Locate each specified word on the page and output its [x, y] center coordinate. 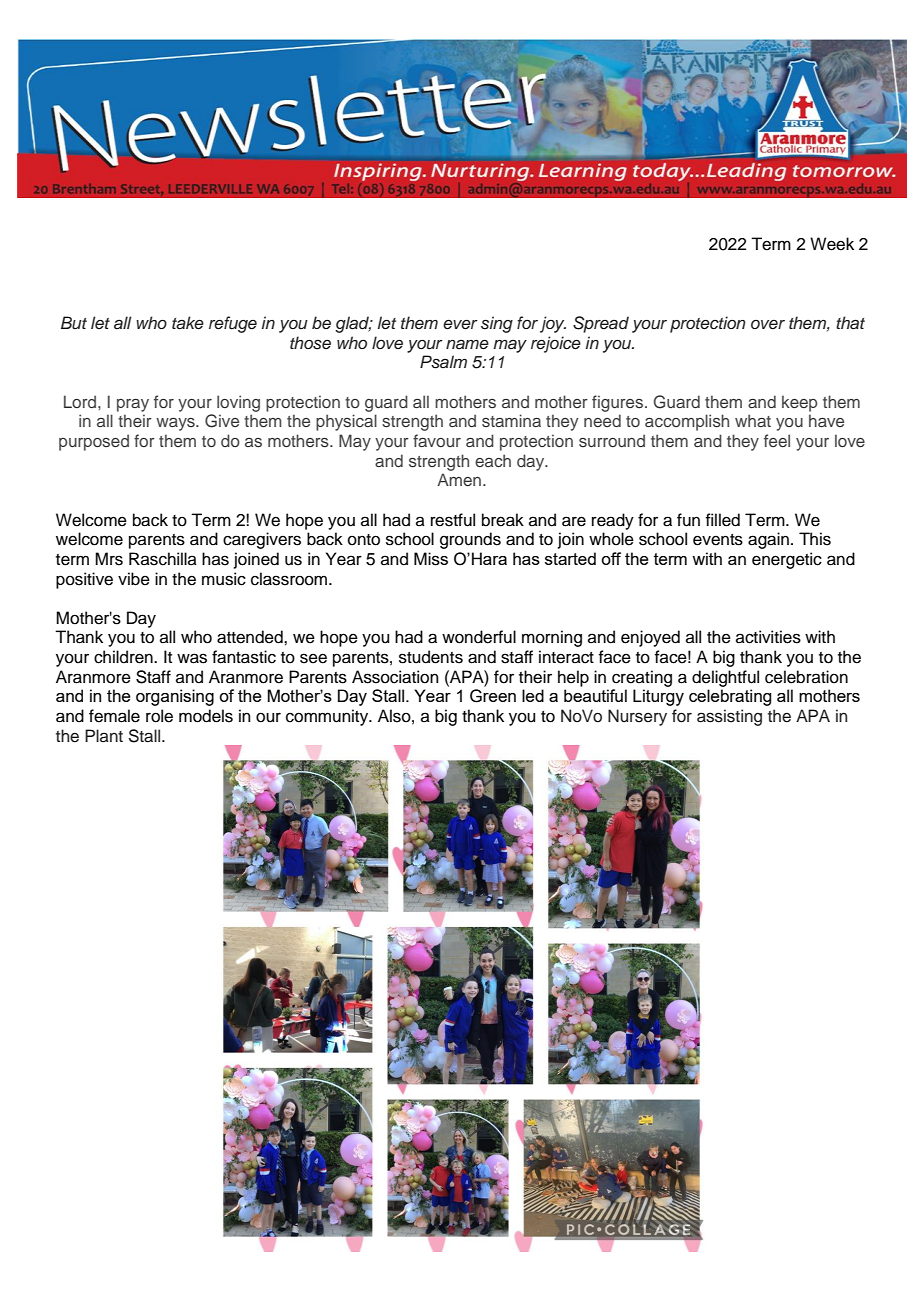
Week [832, 244]
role [159, 716]
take [188, 323]
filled [722, 520]
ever [460, 325]
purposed [94, 442]
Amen [459, 479]
